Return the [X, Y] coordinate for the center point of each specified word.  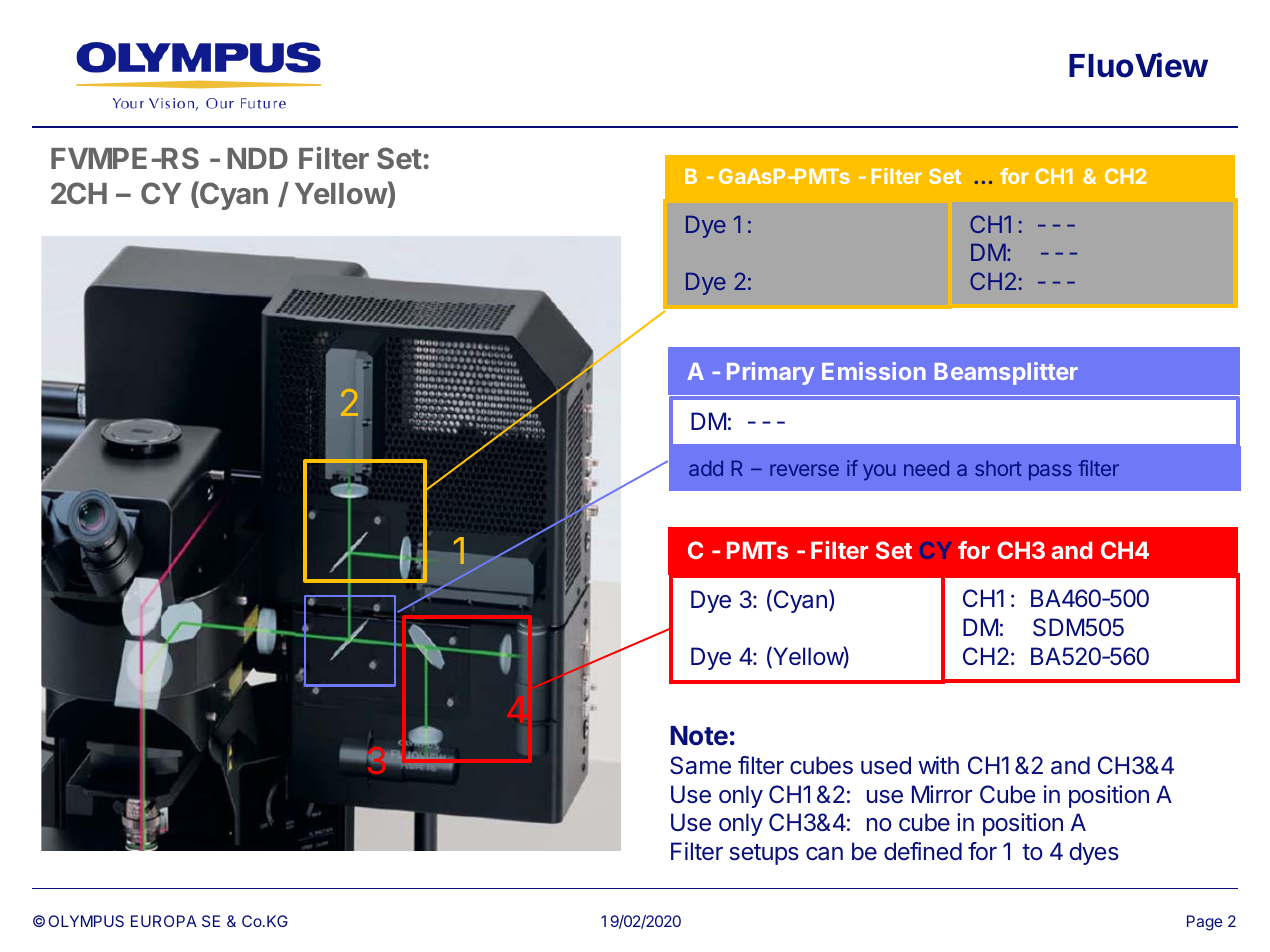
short [998, 468]
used [886, 765]
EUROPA [164, 921]
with [938, 765]
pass [1050, 472]
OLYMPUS [86, 921]
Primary [771, 373]
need [926, 468]
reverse [804, 470]
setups [764, 854]
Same [700, 765]
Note [699, 736]
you [879, 472]
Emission [874, 371]
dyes [1094, 853]
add [706, 468]
